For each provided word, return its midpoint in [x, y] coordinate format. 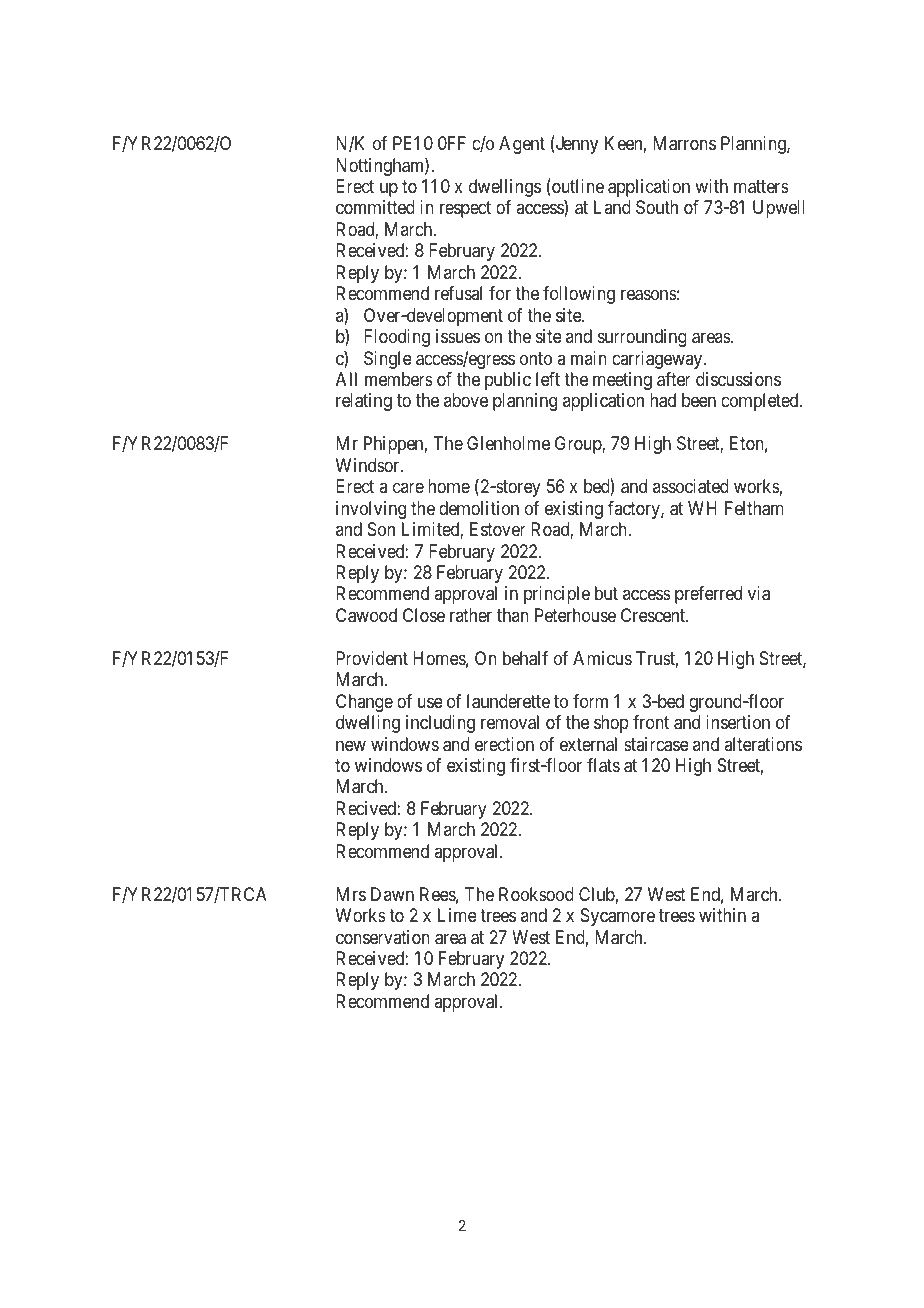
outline [577, 187]
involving [371, 510]
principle [557, 595]
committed [375, 207]
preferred [708, 595]
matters [761, 187]
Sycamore [618, 917]
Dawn [392, 894]
